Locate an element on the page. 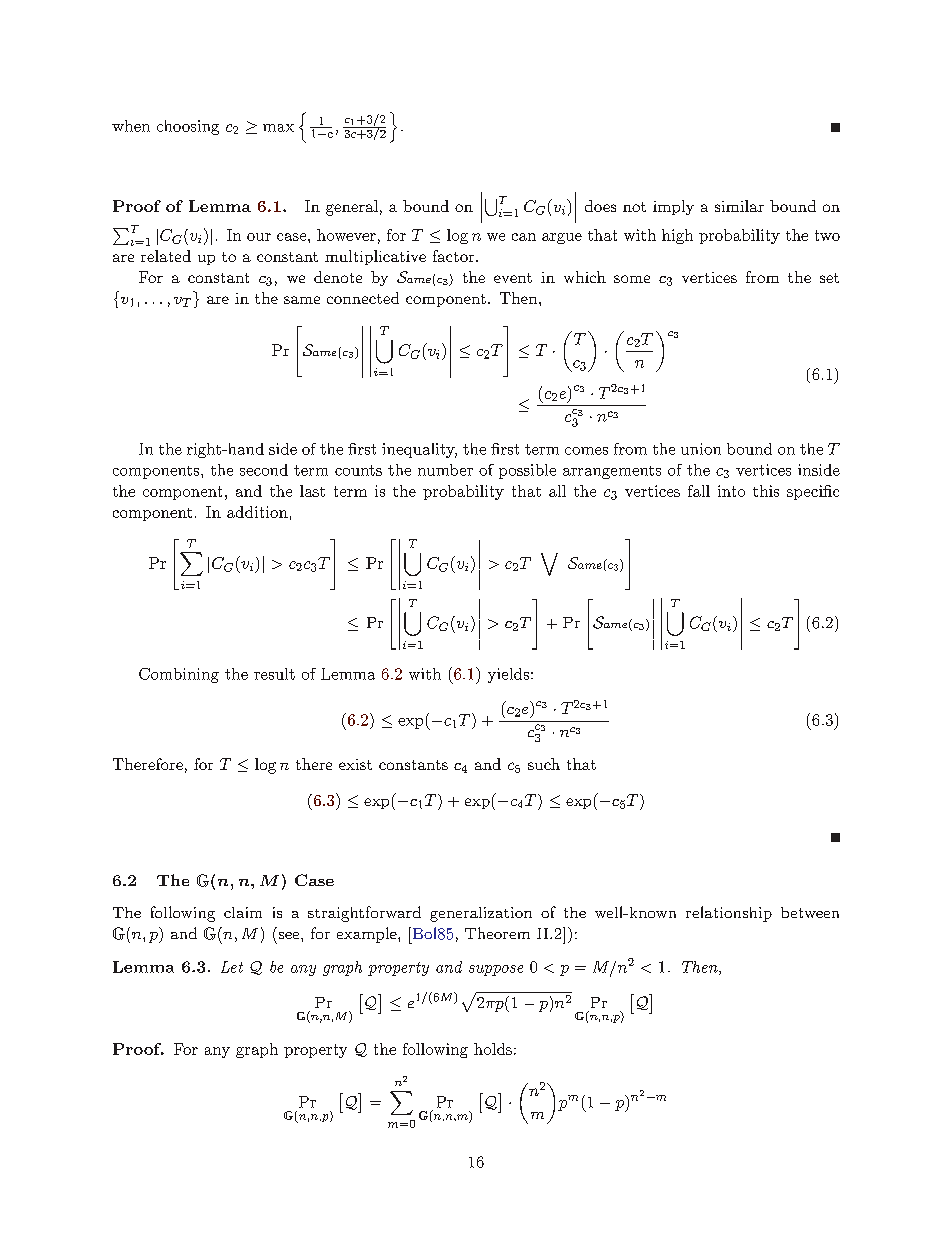 This document has width=952, height=1233. relationship is located at coordinates (729, 914).
